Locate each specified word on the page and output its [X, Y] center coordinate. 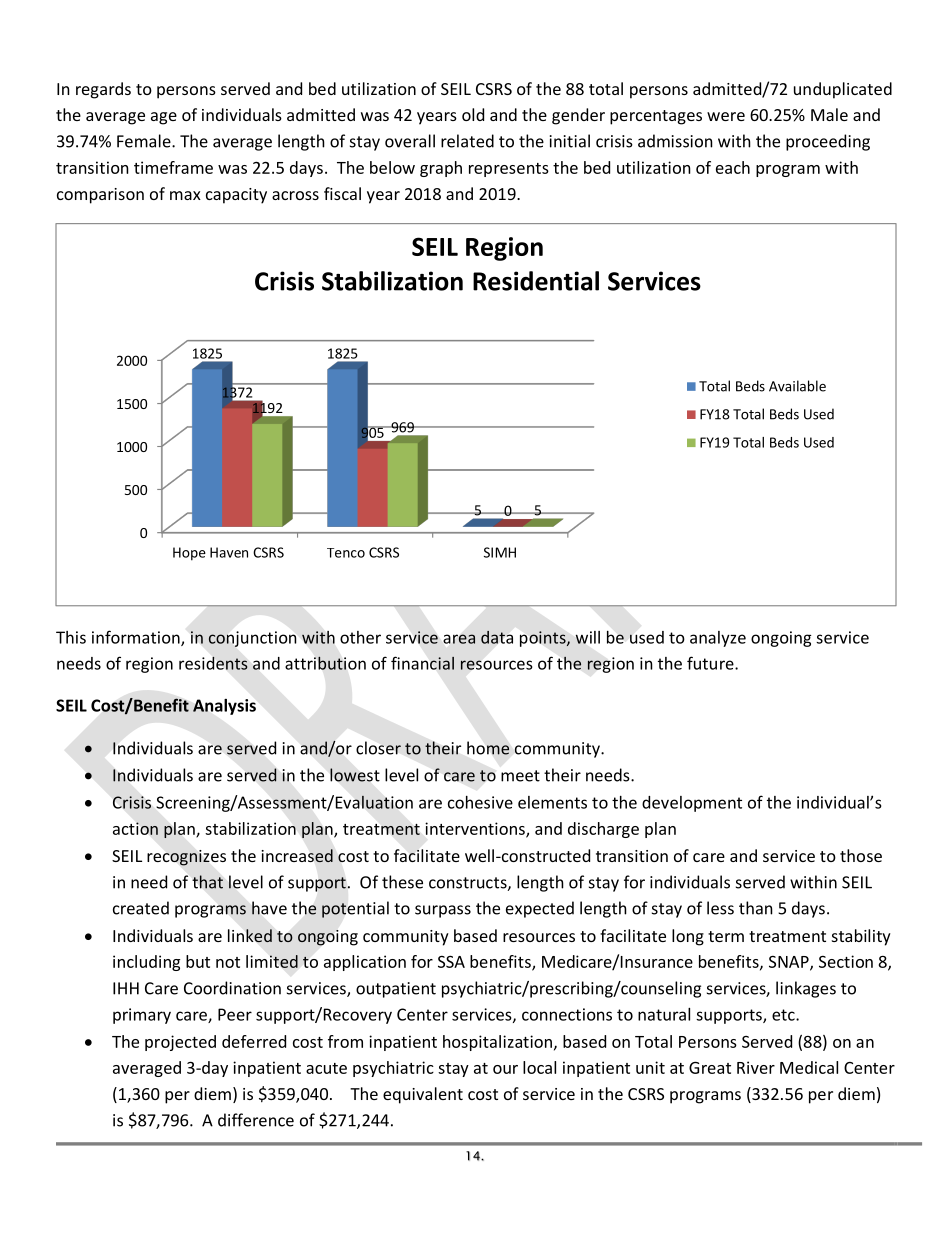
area [459, 639]
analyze [718, 639]
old [473, 114]
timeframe [173, 167]
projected [180, 1043]
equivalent [423, 1095]
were [726, 116]
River [756, 1067]
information [137, 638]
